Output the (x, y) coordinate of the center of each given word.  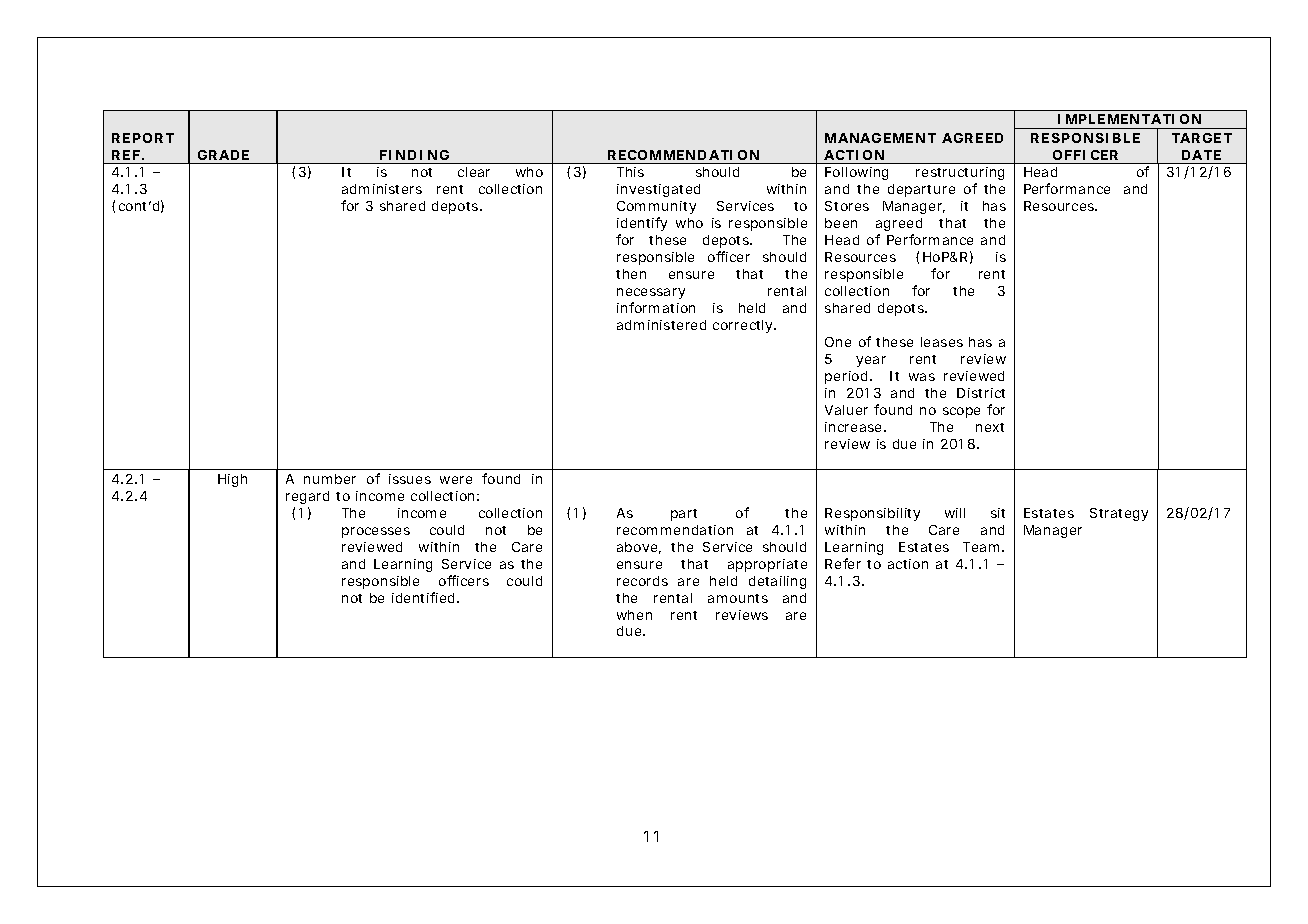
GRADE (223, 155)
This (630, 172)
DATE (1201, 155)
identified (423, 597)
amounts (738, 598)
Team (981, 547)
